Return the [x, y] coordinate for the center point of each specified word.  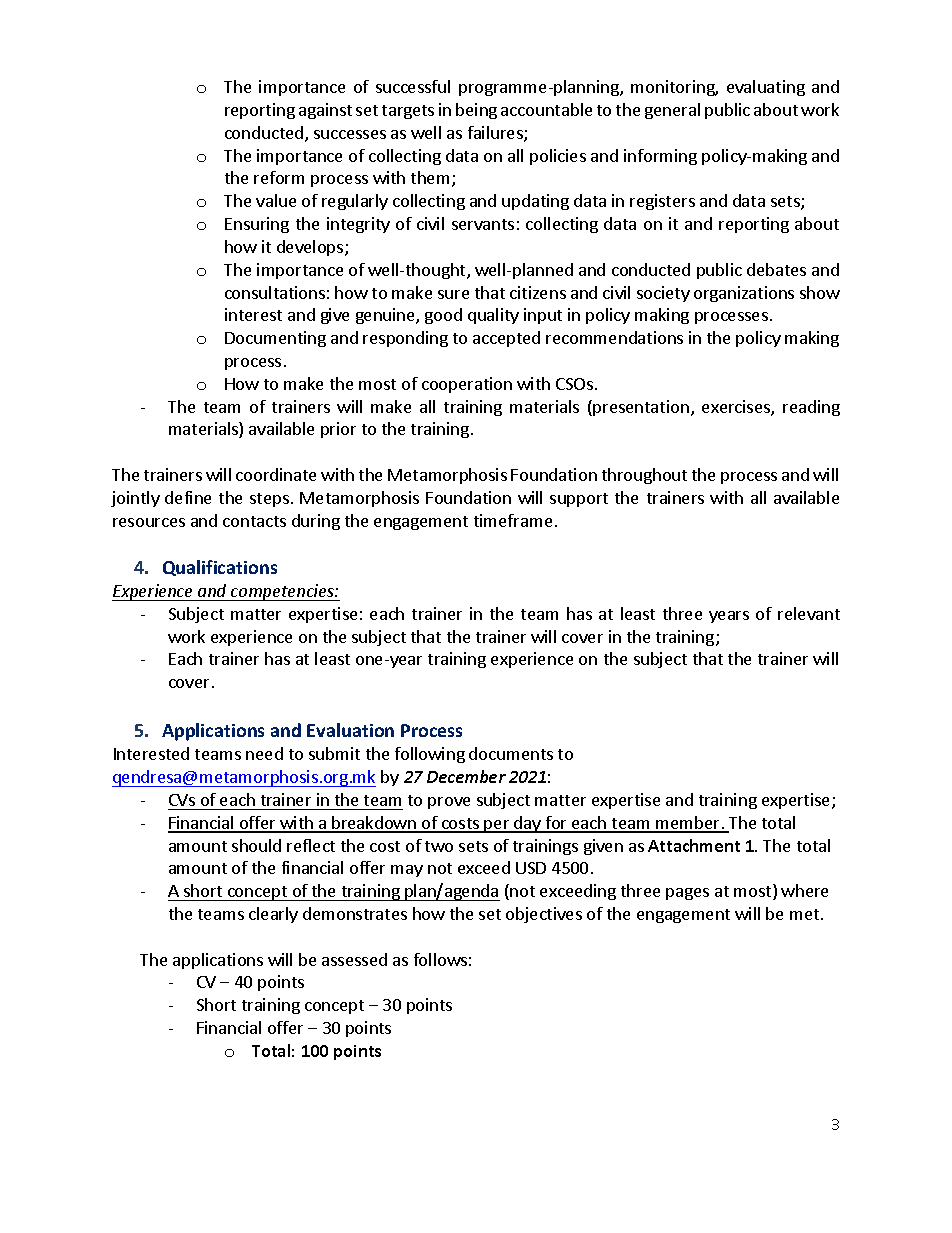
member [688, 824]
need [264, 753]
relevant [809, 613]
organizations [744, 294]
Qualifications [220, 568]
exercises [737, 408]
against [325, 111]
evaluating [766, 88]
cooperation [467, 385]
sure [453, 294]
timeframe [513, 520]
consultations [275, 292]
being [476, 111]
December [466, 776]
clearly [273, 915]
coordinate [276, 474]
